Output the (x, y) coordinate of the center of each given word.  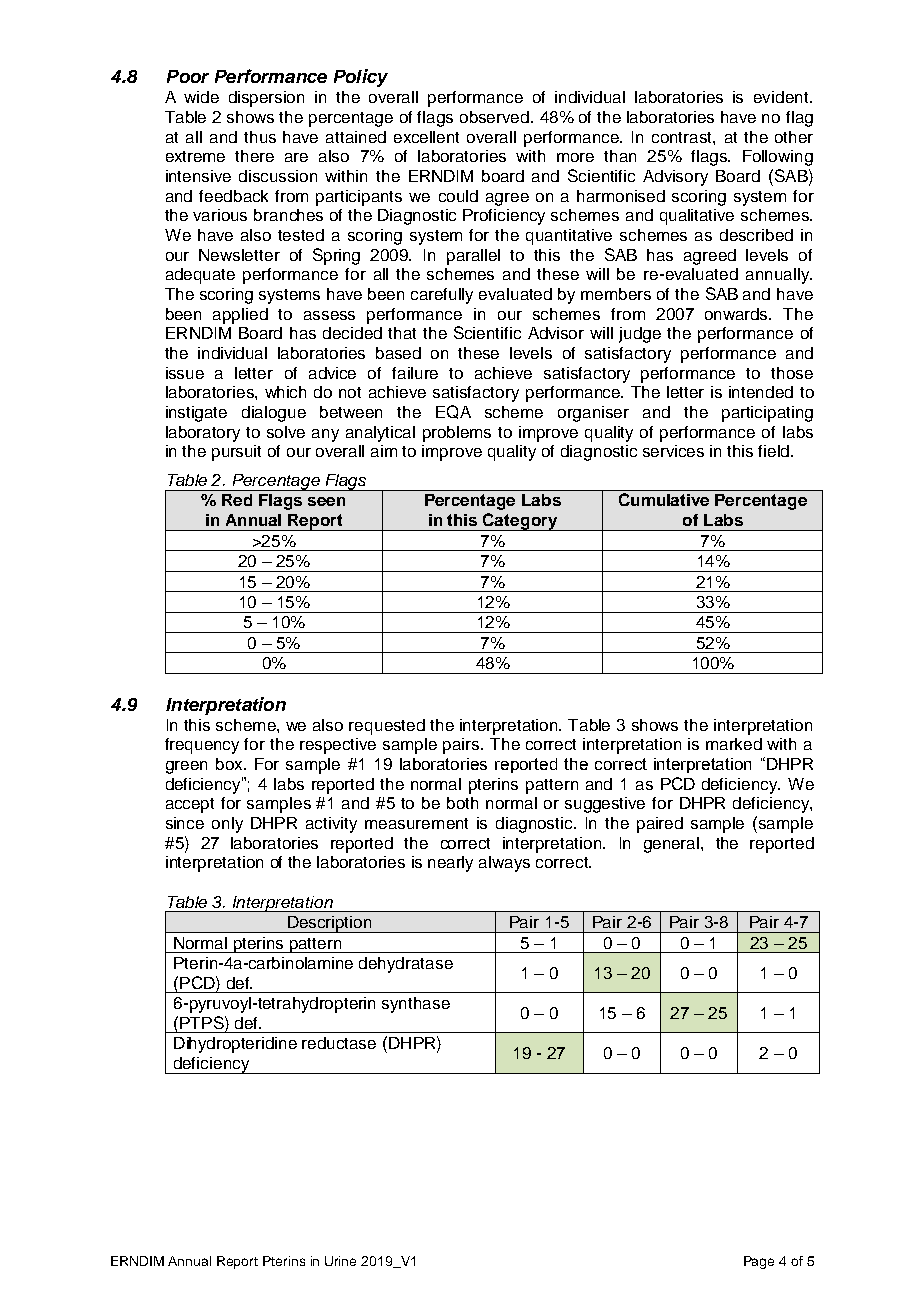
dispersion (266, 99)
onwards (738, 314)
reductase (339, 1043)
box (230, 764)
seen (326, 501)
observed (494, 117)
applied (240, 316)
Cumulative (664, 499)
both (462, 803)
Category (520, 522)
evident (782, 97)
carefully (442, 296)
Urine (340, 1261)
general (673, 845)
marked (734, 744)
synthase (416, 1005)
